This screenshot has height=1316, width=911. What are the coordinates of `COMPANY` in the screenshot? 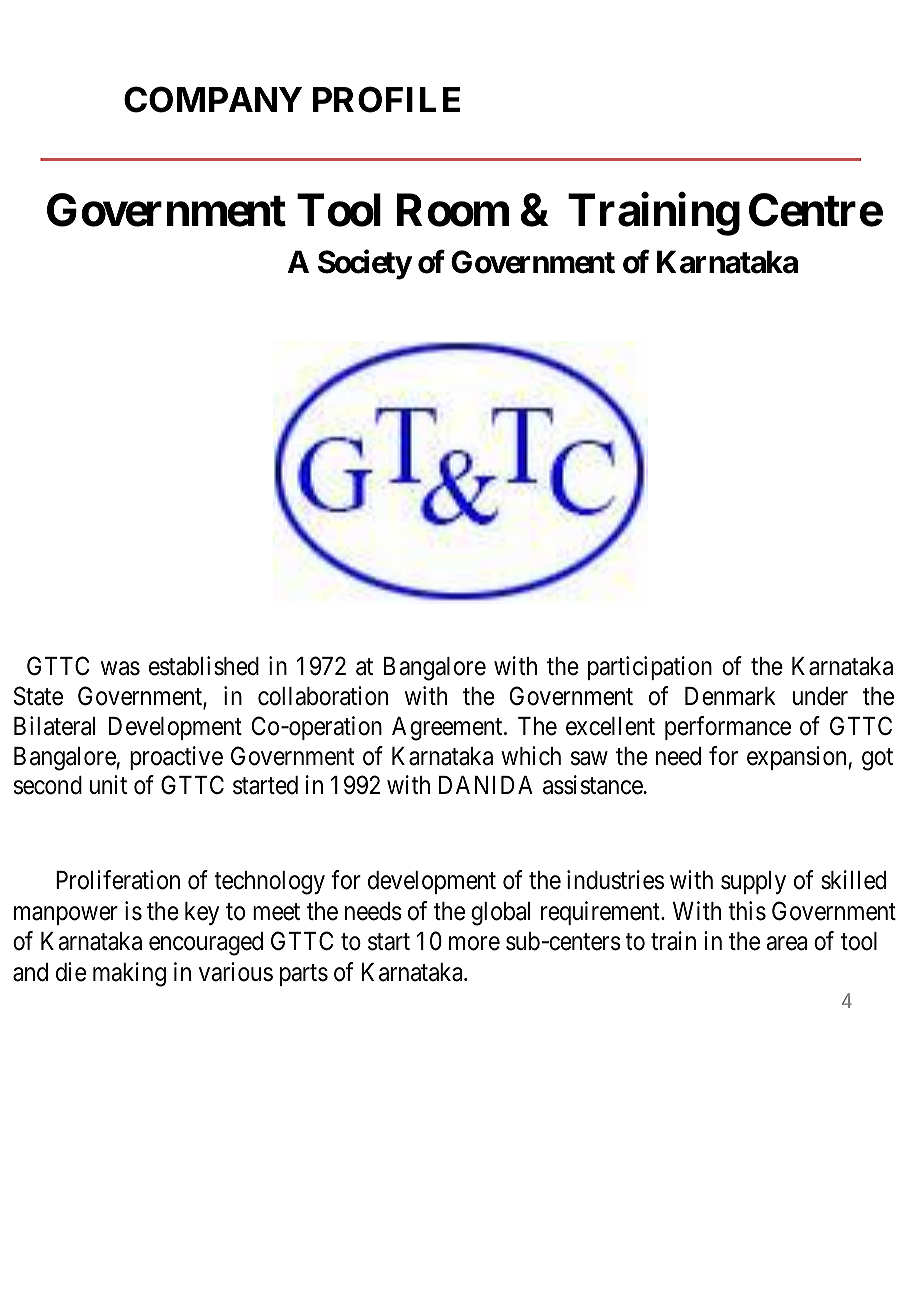 It's located at (213, 99).
